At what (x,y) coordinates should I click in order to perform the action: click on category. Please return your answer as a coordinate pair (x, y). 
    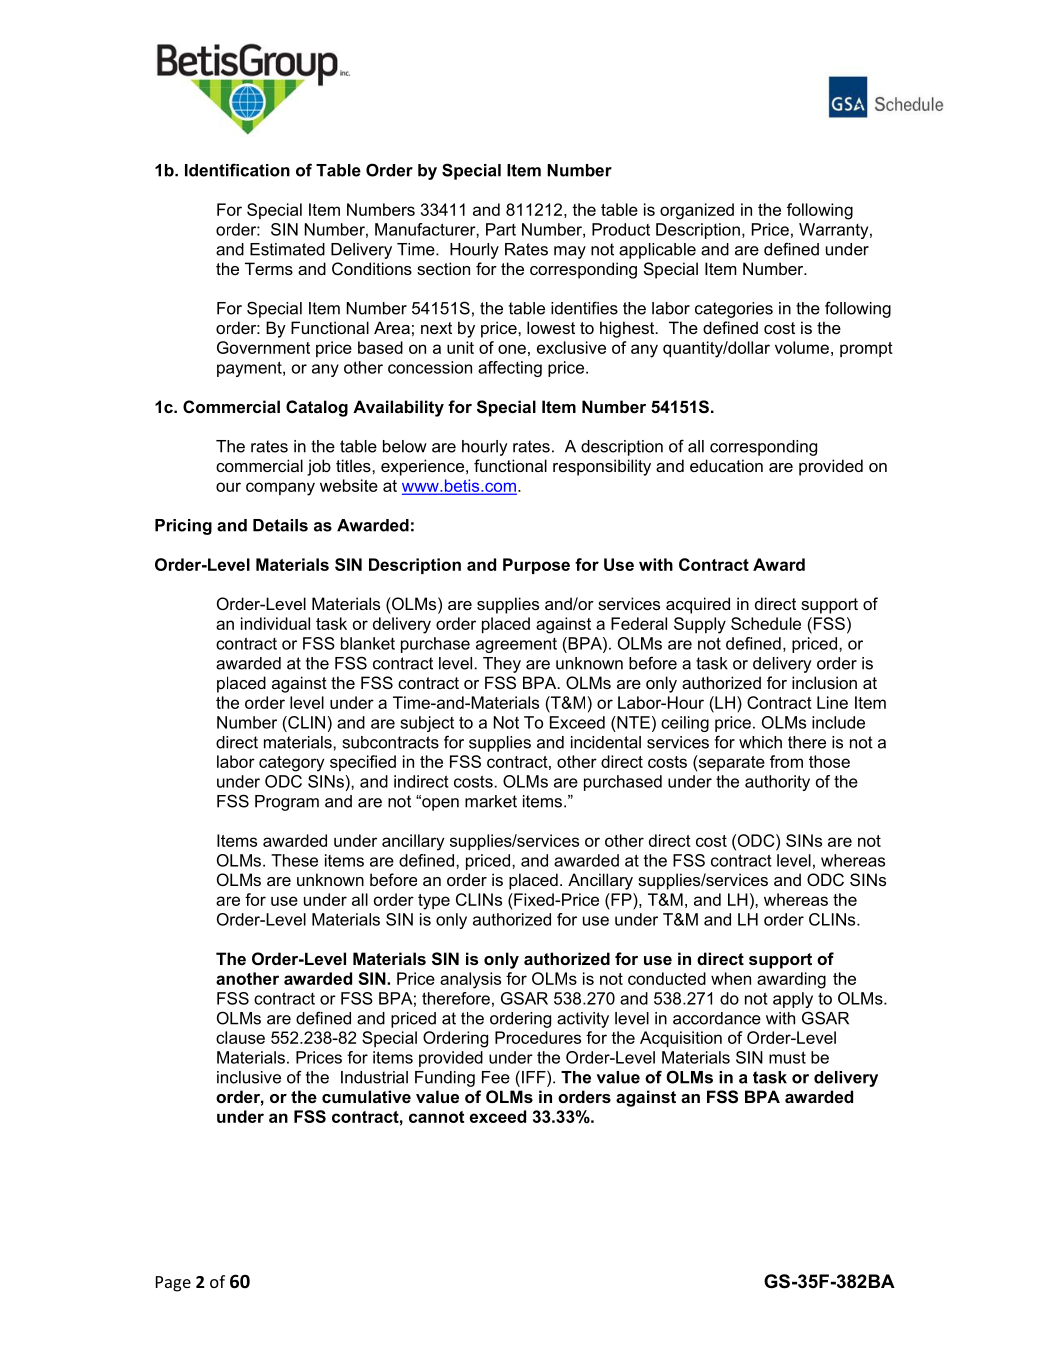
    Looking at the image, I should click on (292, 764).
